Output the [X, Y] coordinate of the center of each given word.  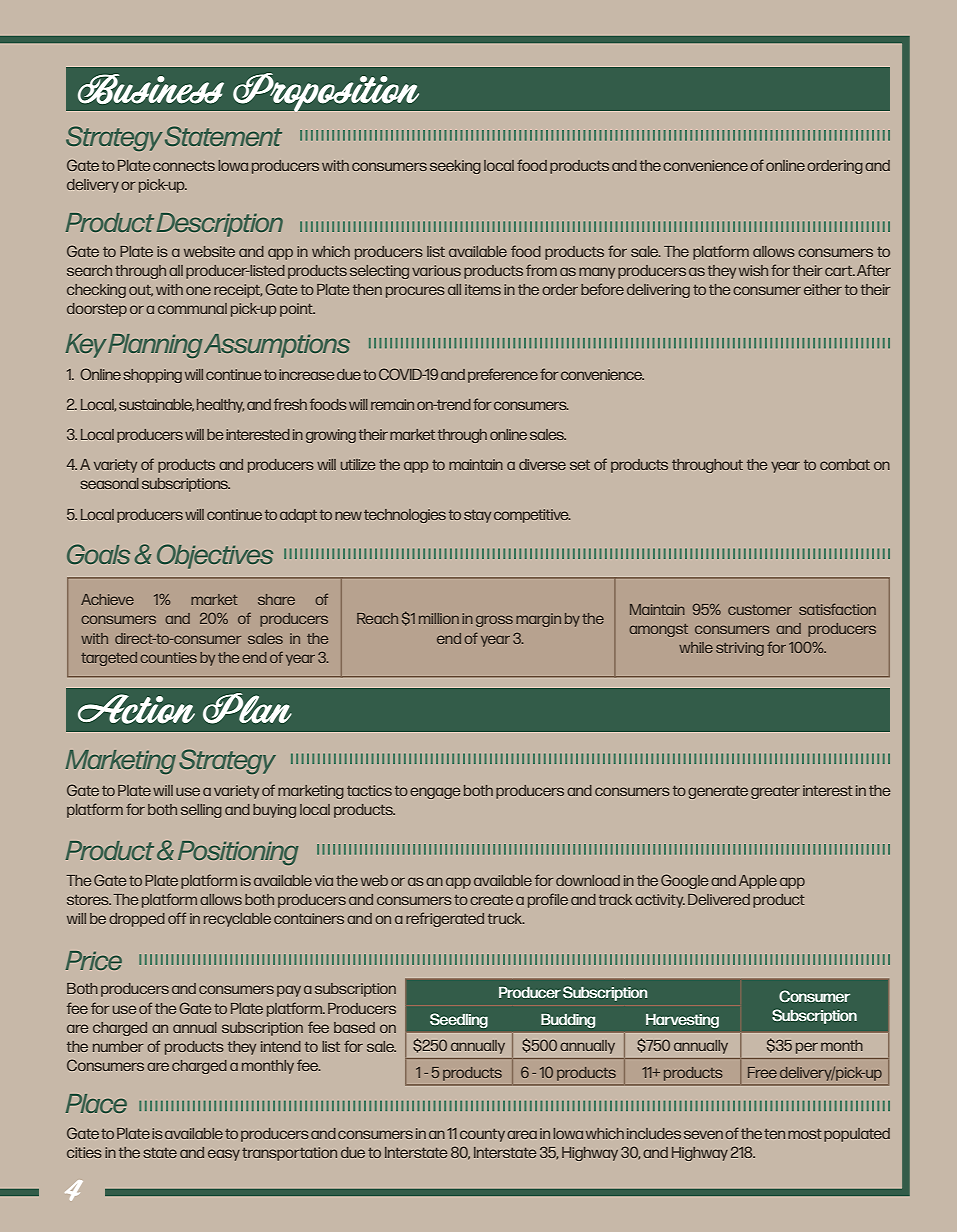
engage [435, 793]
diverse [542, 464]
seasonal [109, 483]
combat [845, 464]
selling [201, 811]
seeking [455, 167]
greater [775, 792]
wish [753, 270]
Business [151, 89]
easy [224, 1155]
